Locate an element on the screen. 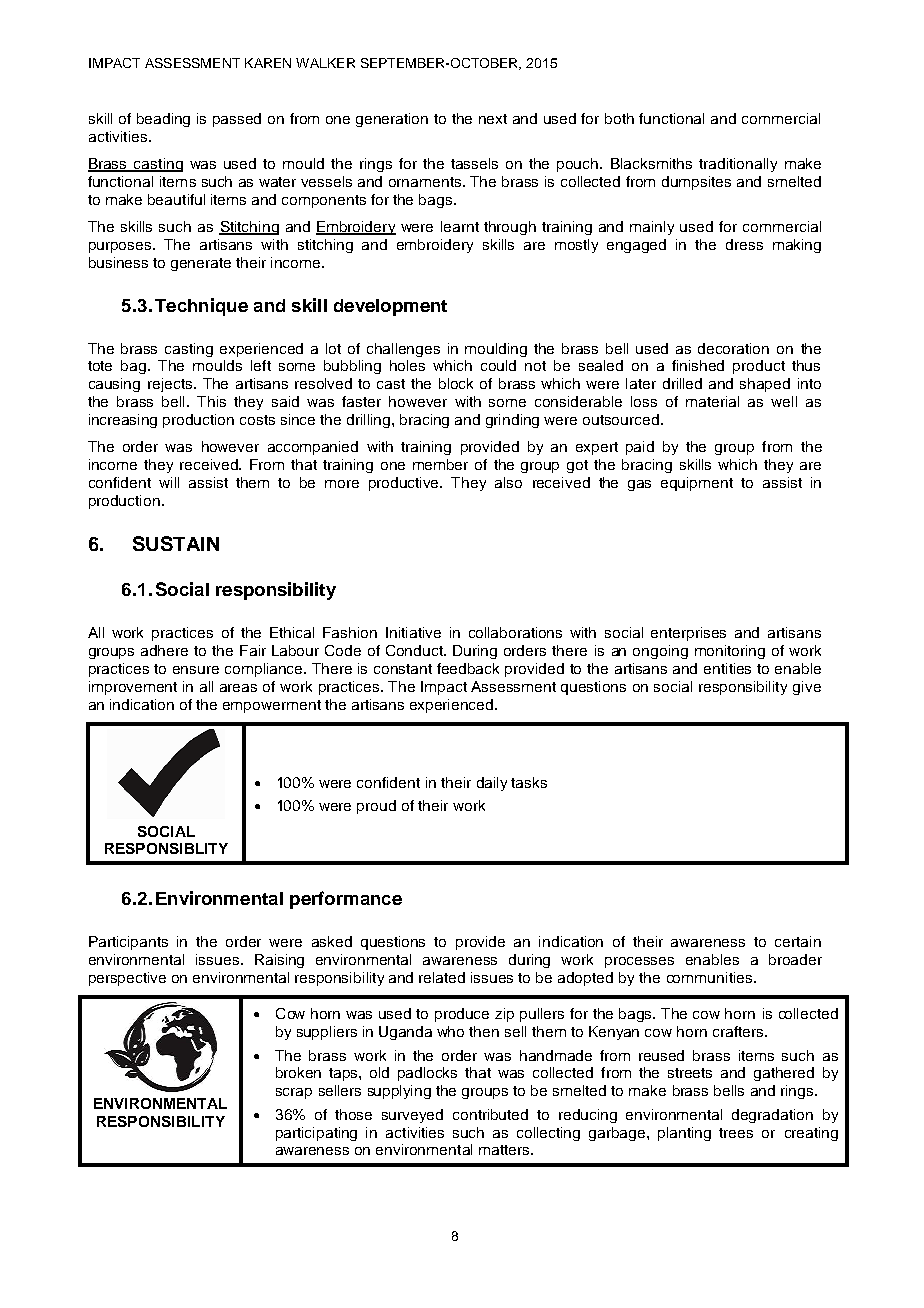 Image resolution: width=924 pixels, height=1308 pixels. contributed is located at coordinates (490, 1114).
